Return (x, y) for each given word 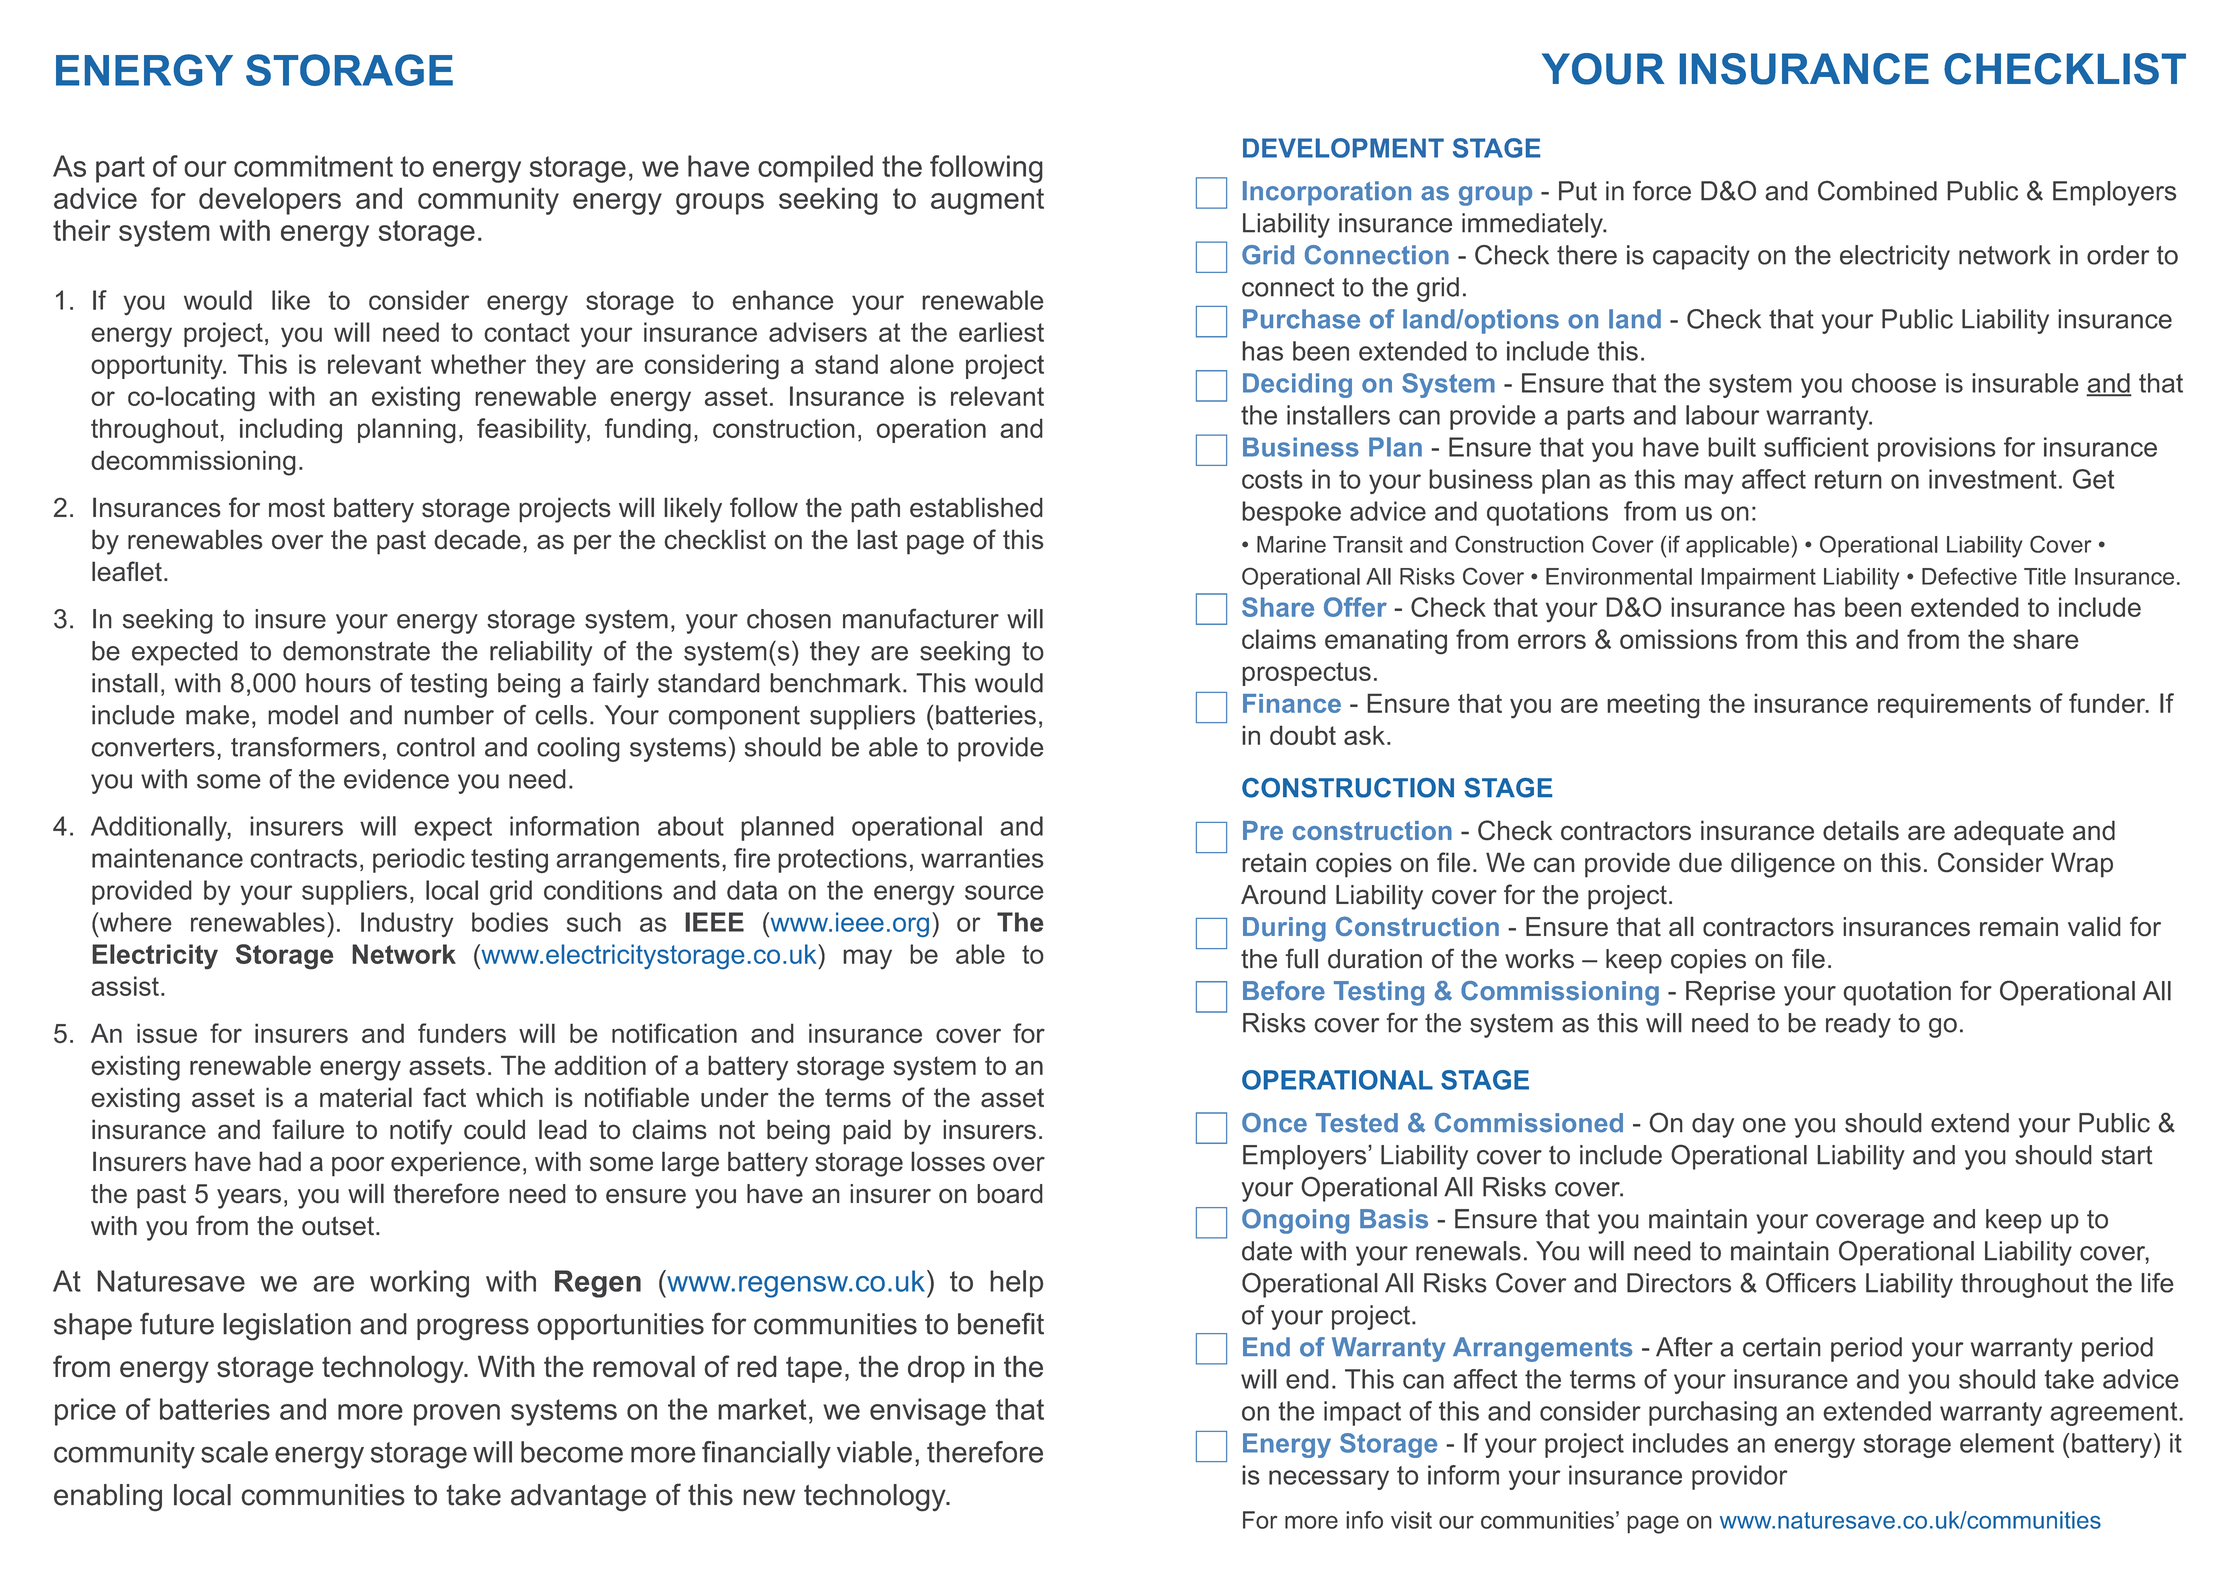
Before (1284, 991)
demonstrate (356, 651)
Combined (1877, 190)
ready (1858, 1025)
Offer (1355, 607)
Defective (1969, 576)
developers (270, 201)
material (366, 1097)
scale (234, 1452)
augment (987, 201)
